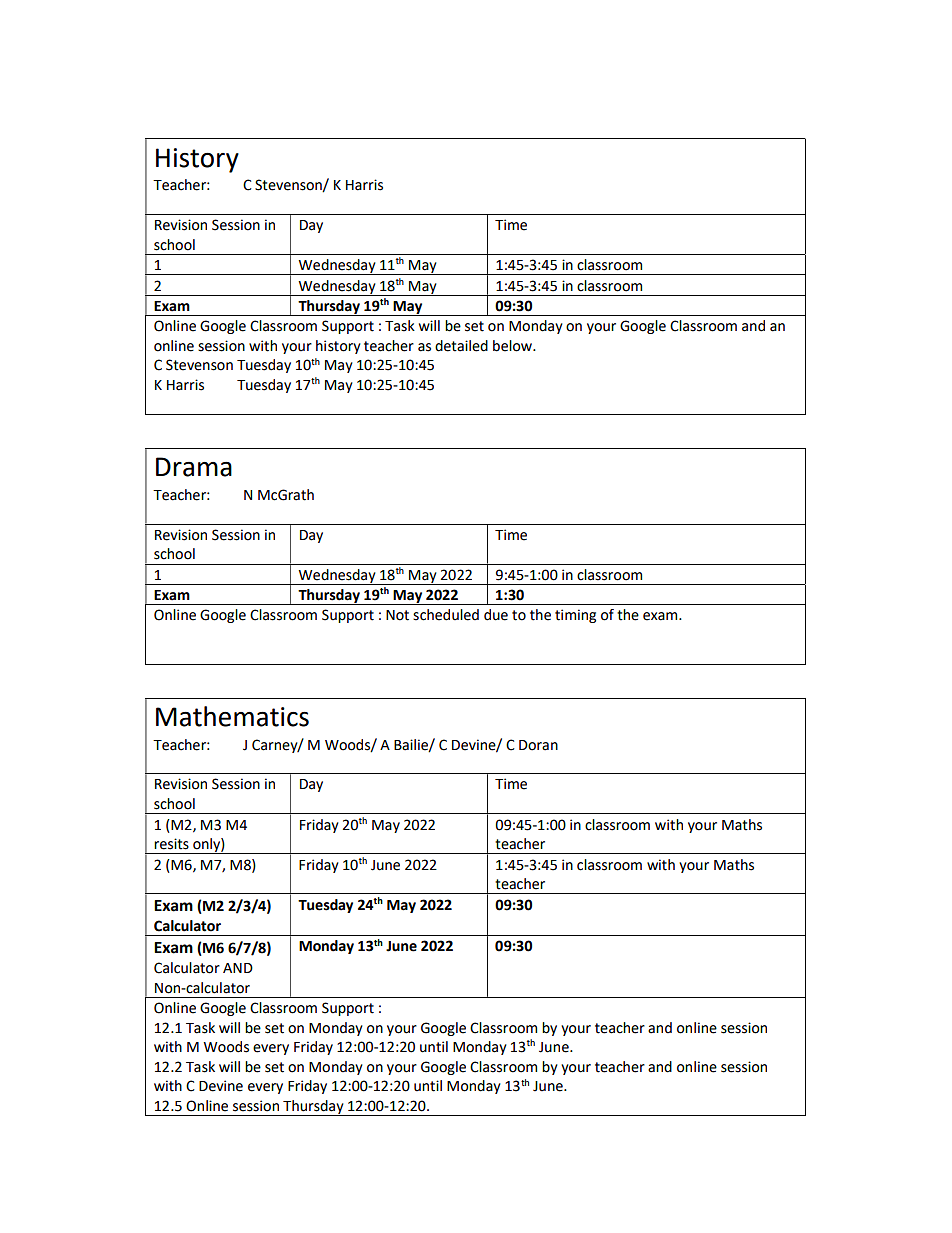 This screenshot has width=952, height=1233. I want to click on timing, so click(575, 616).
